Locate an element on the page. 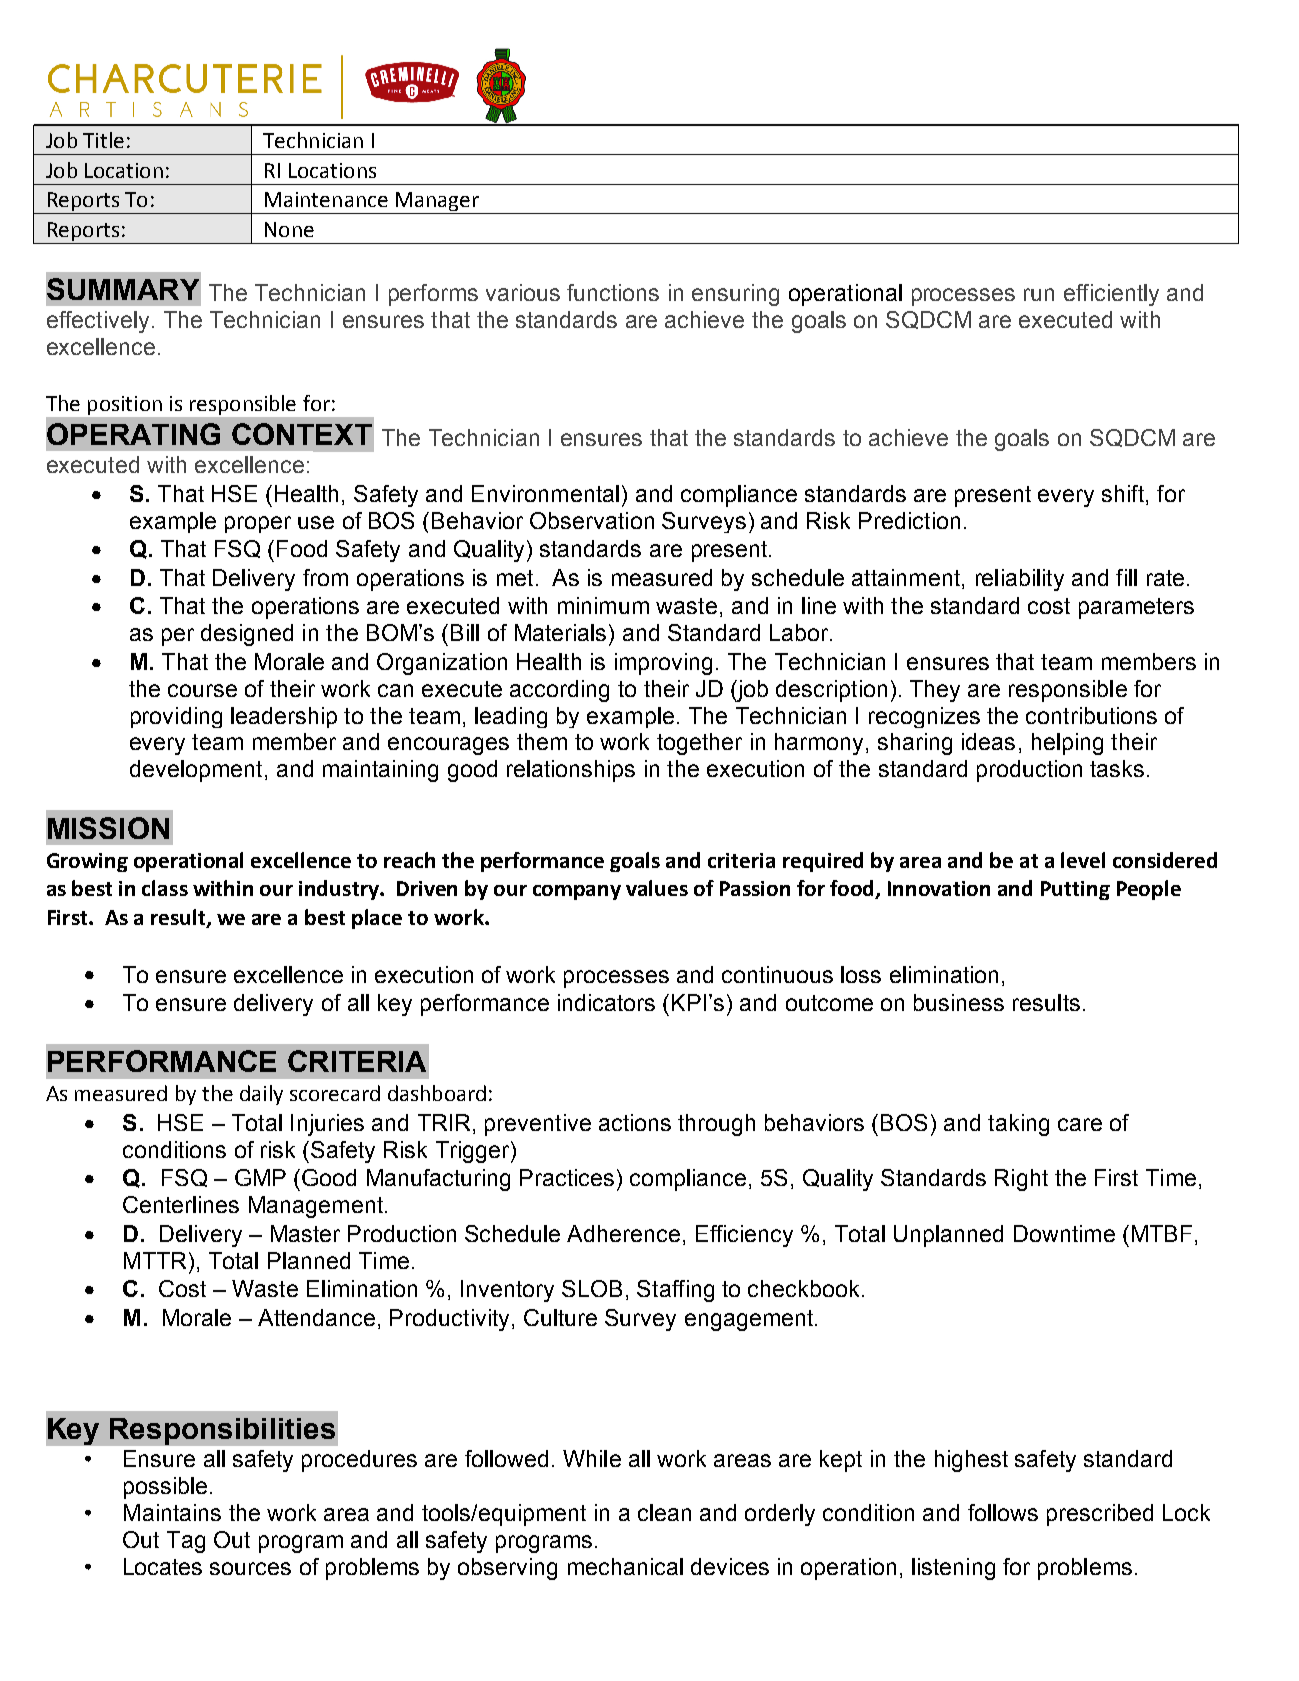 The width and height of the image is (1299, 1681). CONTEXT is located at coordinates (302, 434).
